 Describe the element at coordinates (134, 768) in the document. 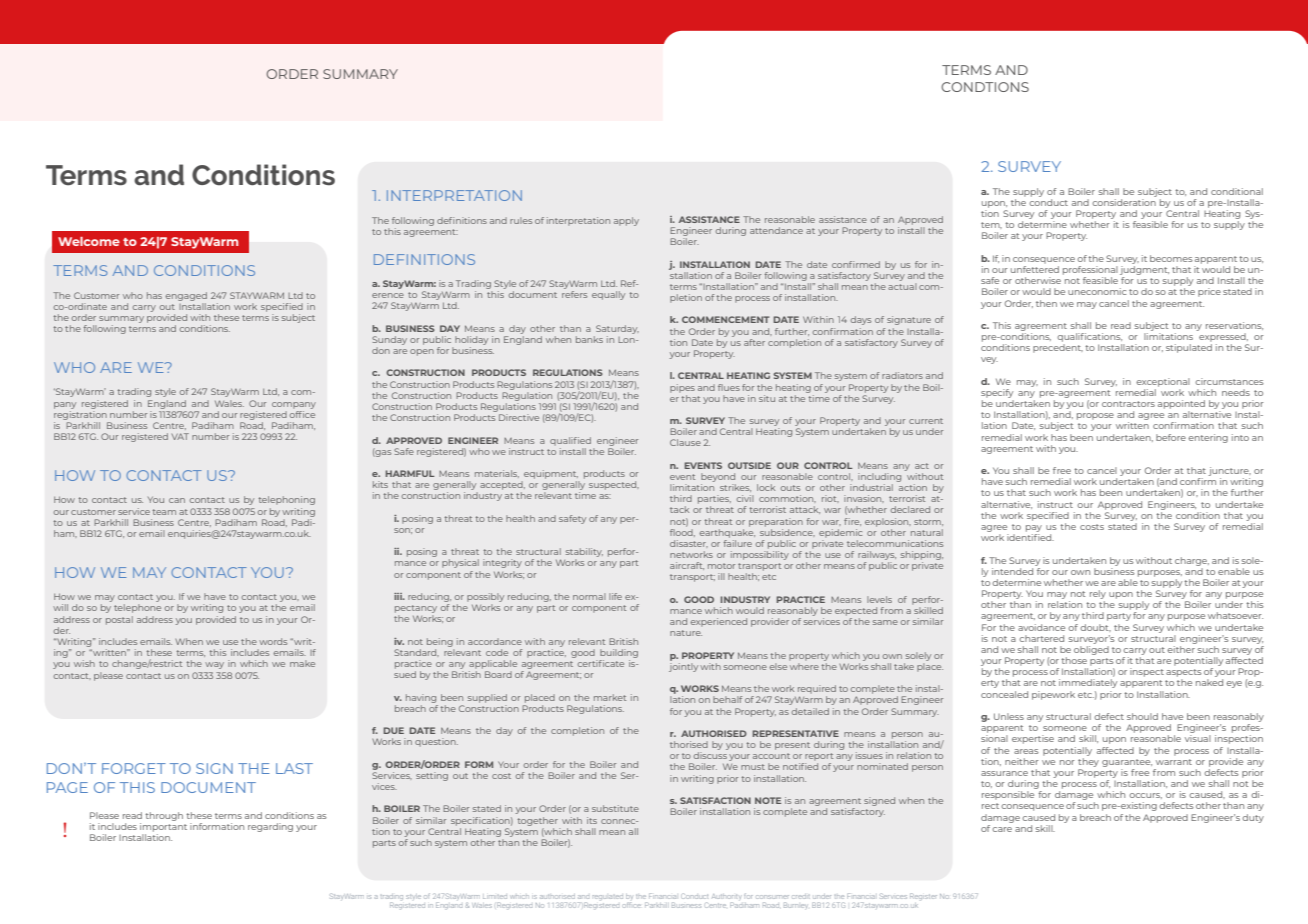

I see `FORGET` at that location.
